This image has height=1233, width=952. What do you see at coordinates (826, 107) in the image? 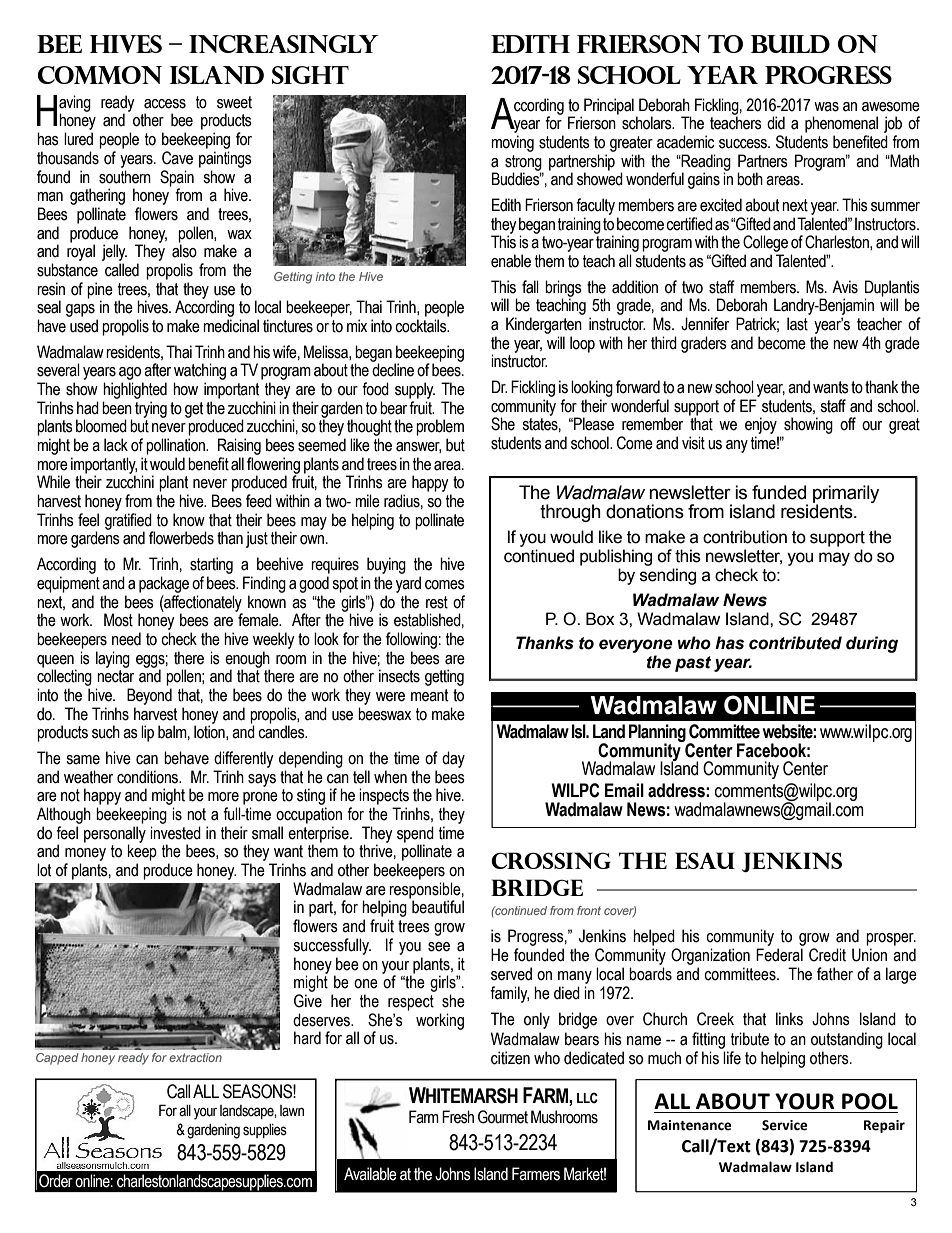
I see `was` at bounding box center [826, 107].
